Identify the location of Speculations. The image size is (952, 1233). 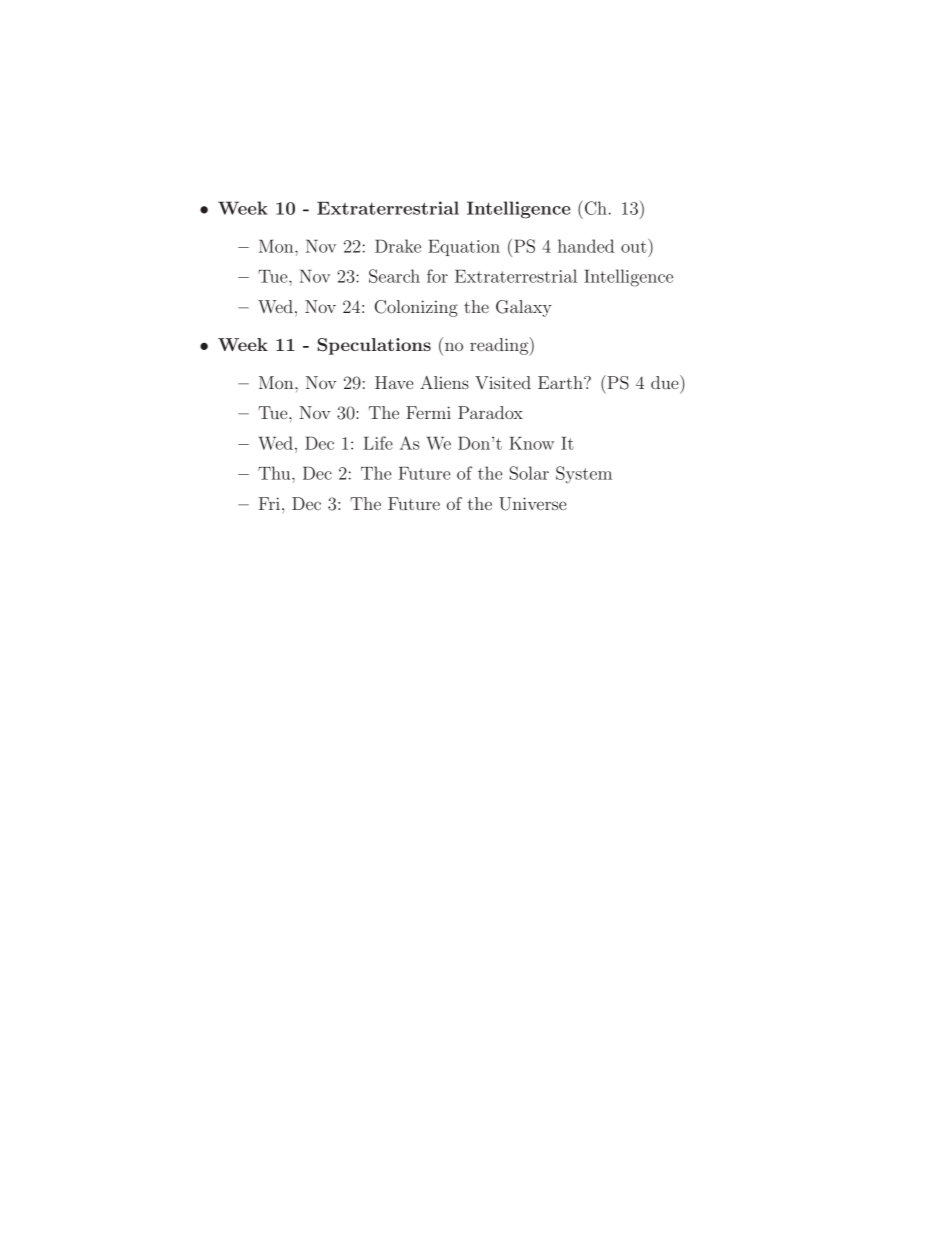
(374, 346).
